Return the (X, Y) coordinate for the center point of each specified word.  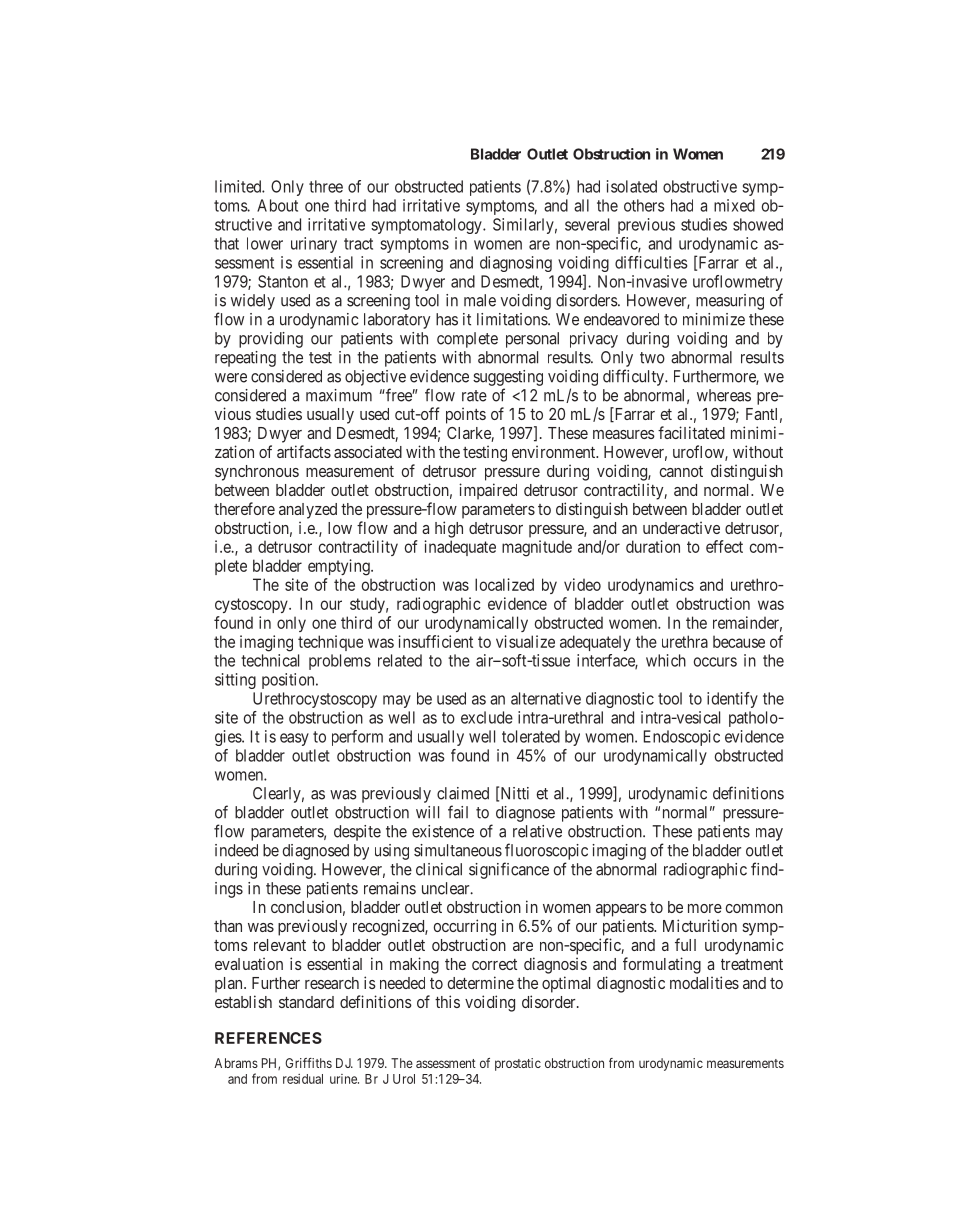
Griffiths (308, 1063)
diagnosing (516, 264)
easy (294, 739)
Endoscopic (682, 738)
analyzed (308, 511)
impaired (488, 491)
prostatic (518, 1064)
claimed (463, 793)
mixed (734, 205)
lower (265, 243)
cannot (681, 471)
